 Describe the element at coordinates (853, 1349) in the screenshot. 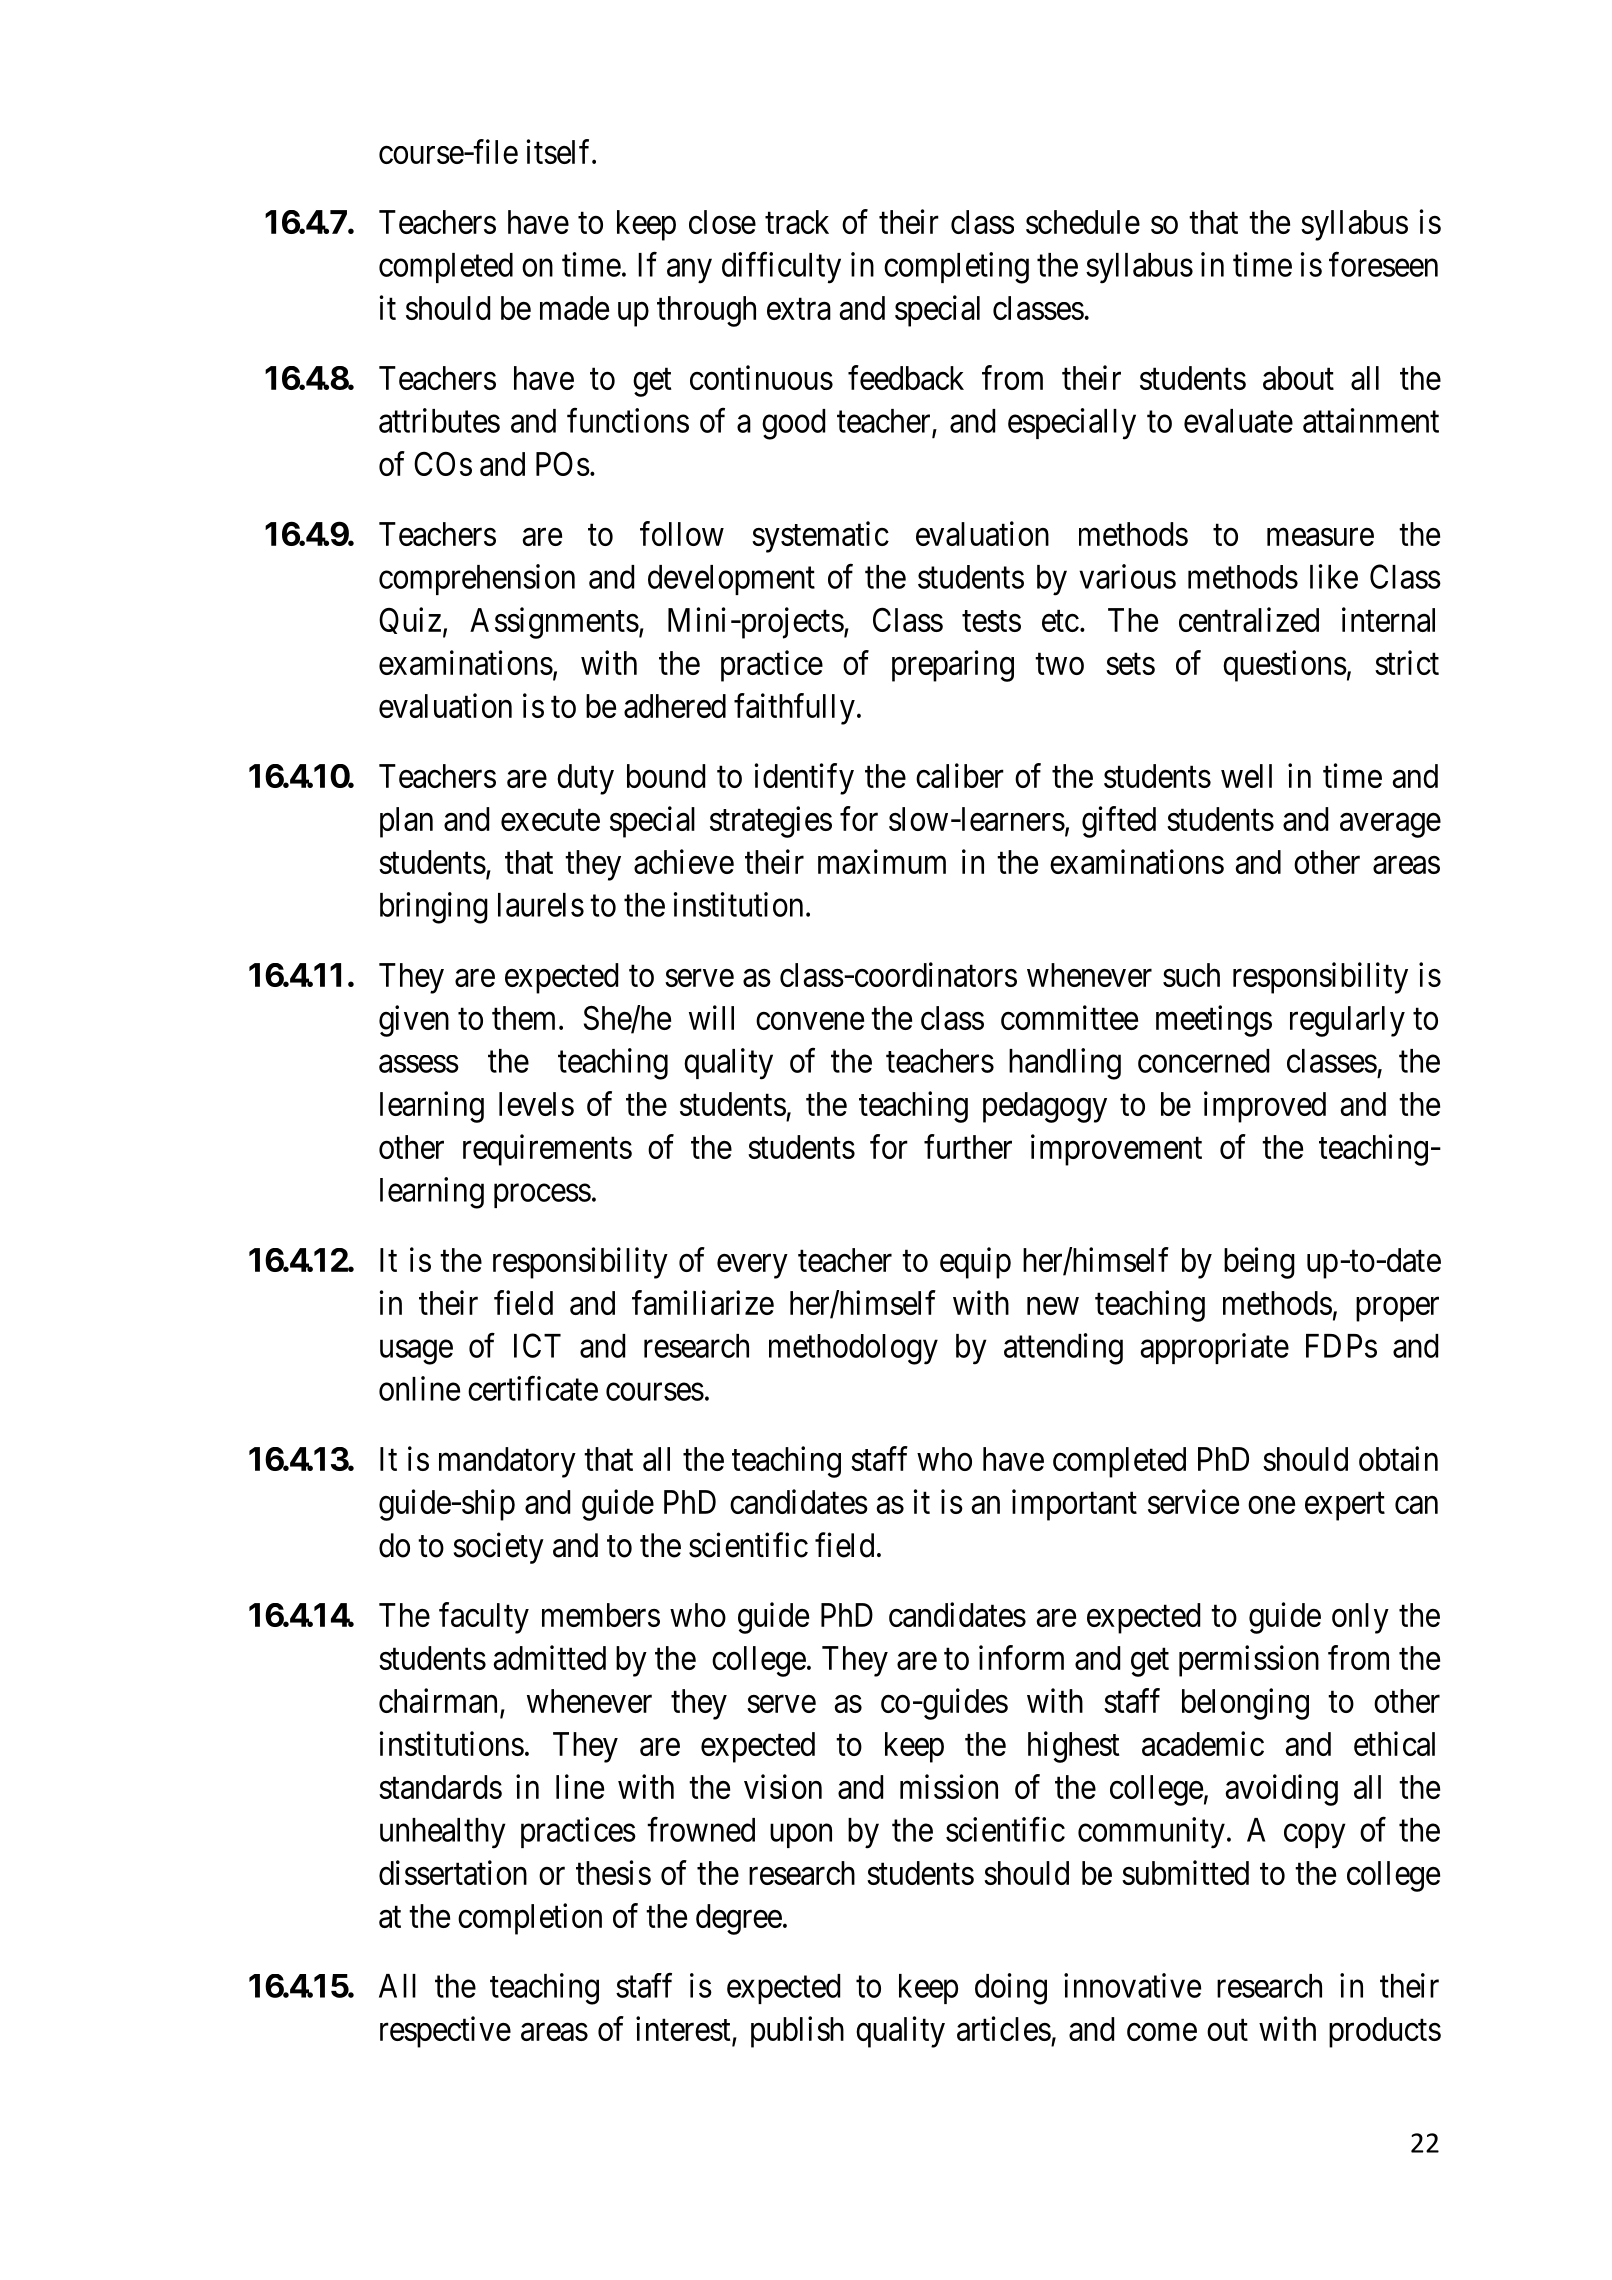

I see `methodology` at that location.
